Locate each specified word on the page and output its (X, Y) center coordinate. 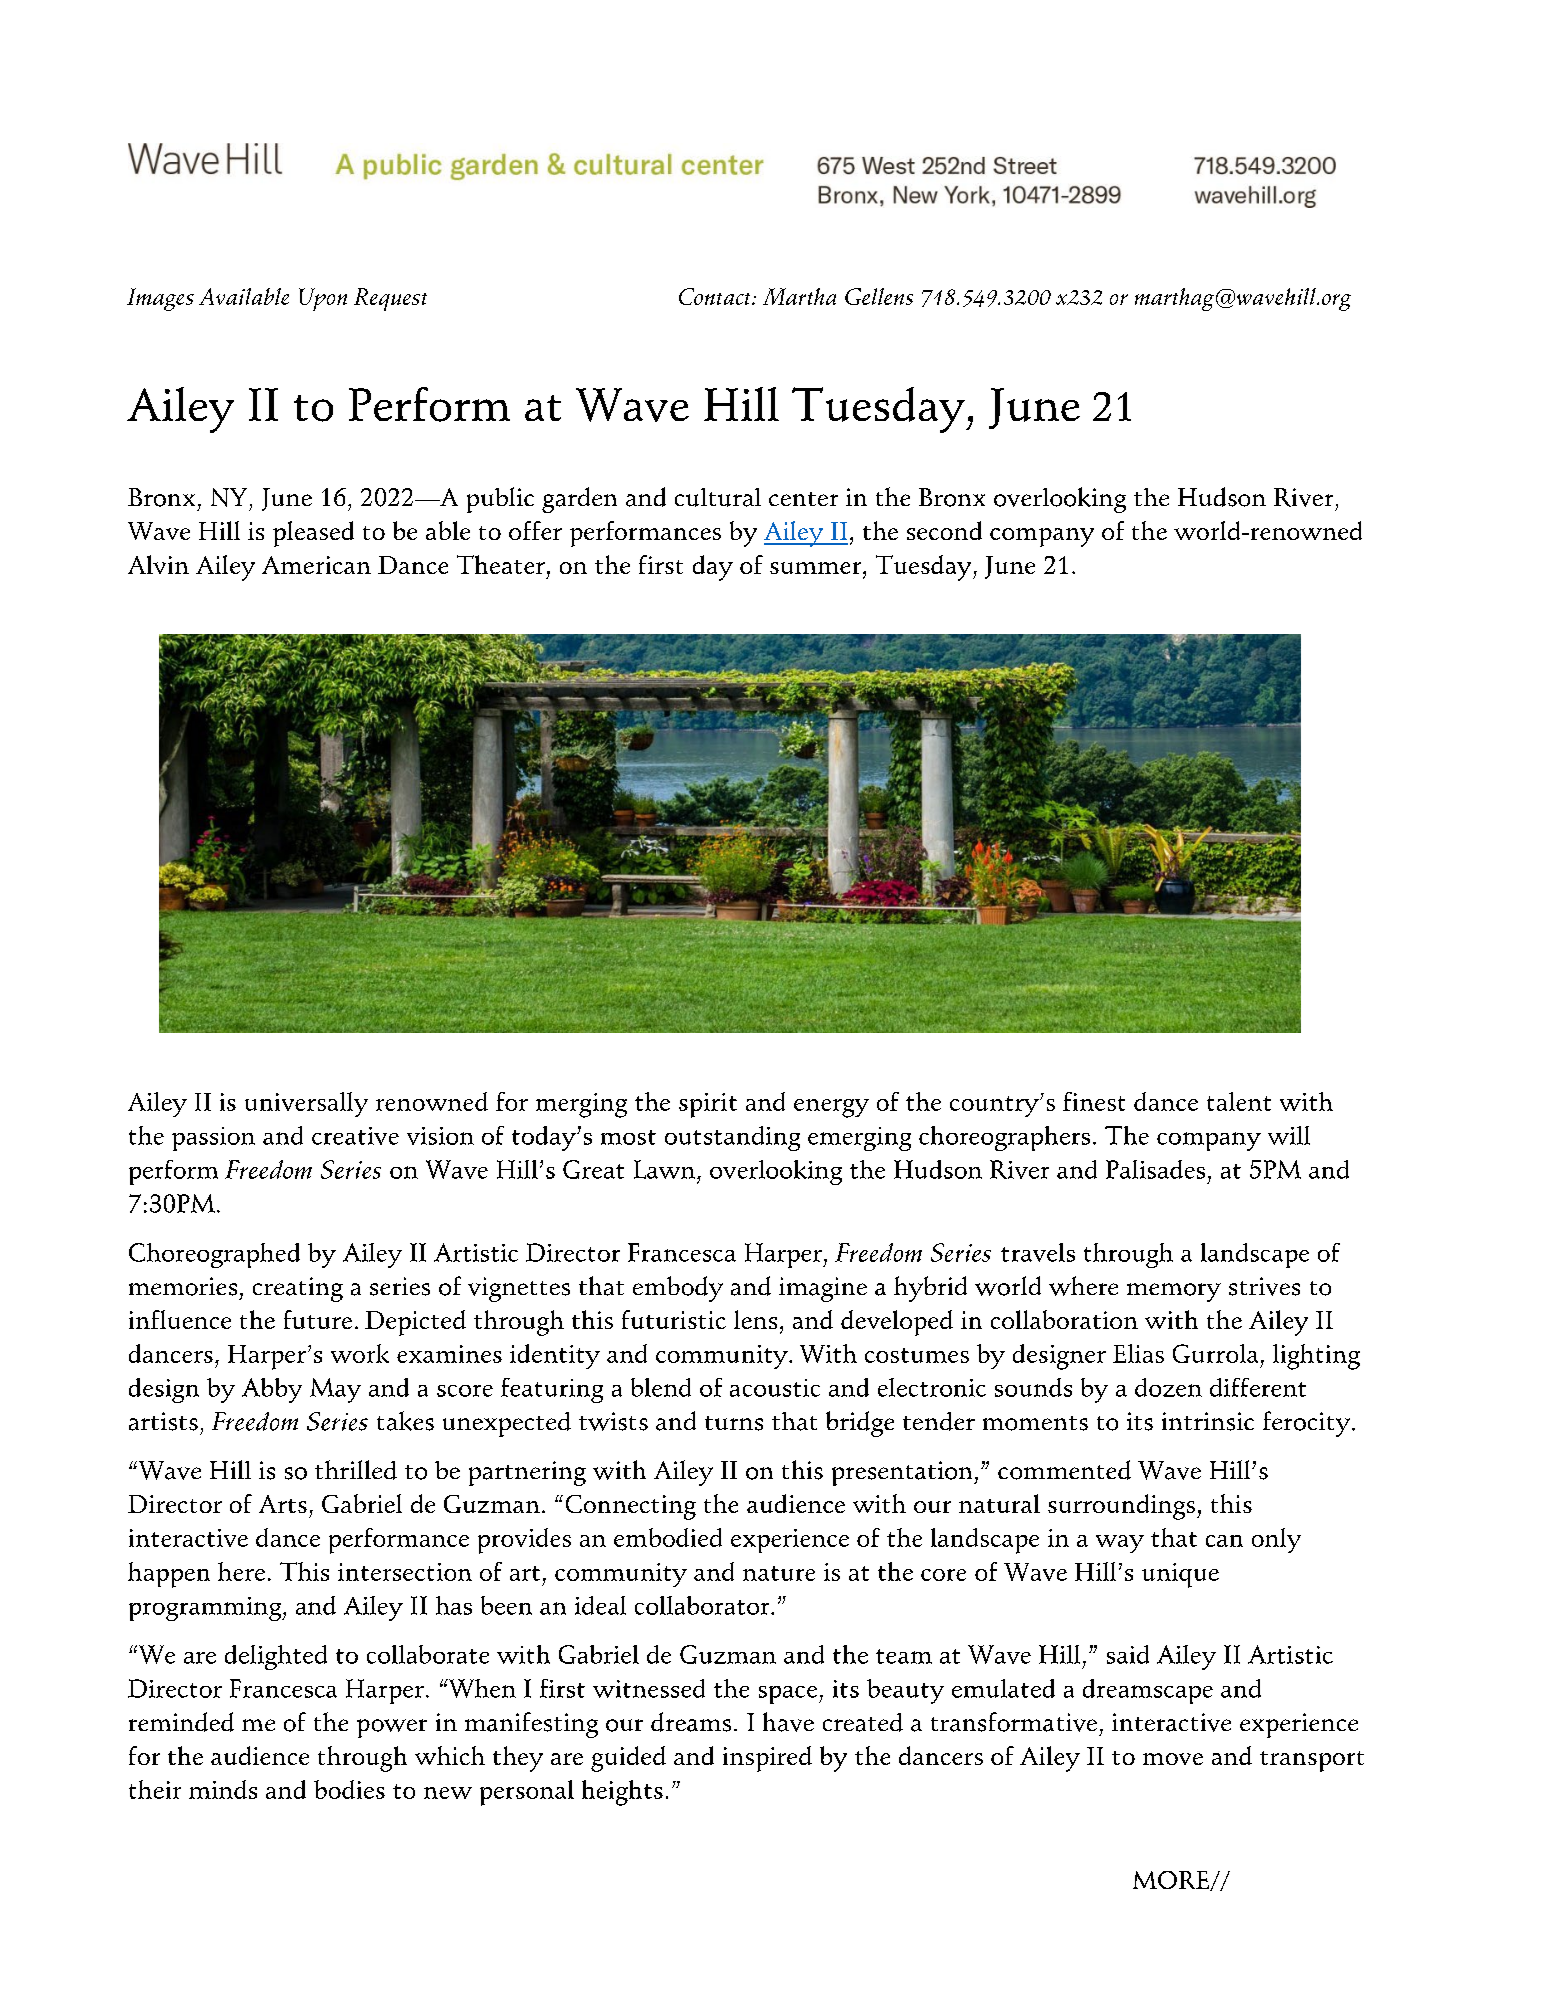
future (318, 1319)
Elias (1138, 1353)
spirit (708, 1105)
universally (306, 1104)
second (944, 530)
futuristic (674, 1319)
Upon (323, 299)
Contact (716, 296)
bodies (349, 1789)
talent (1239, 1101)
